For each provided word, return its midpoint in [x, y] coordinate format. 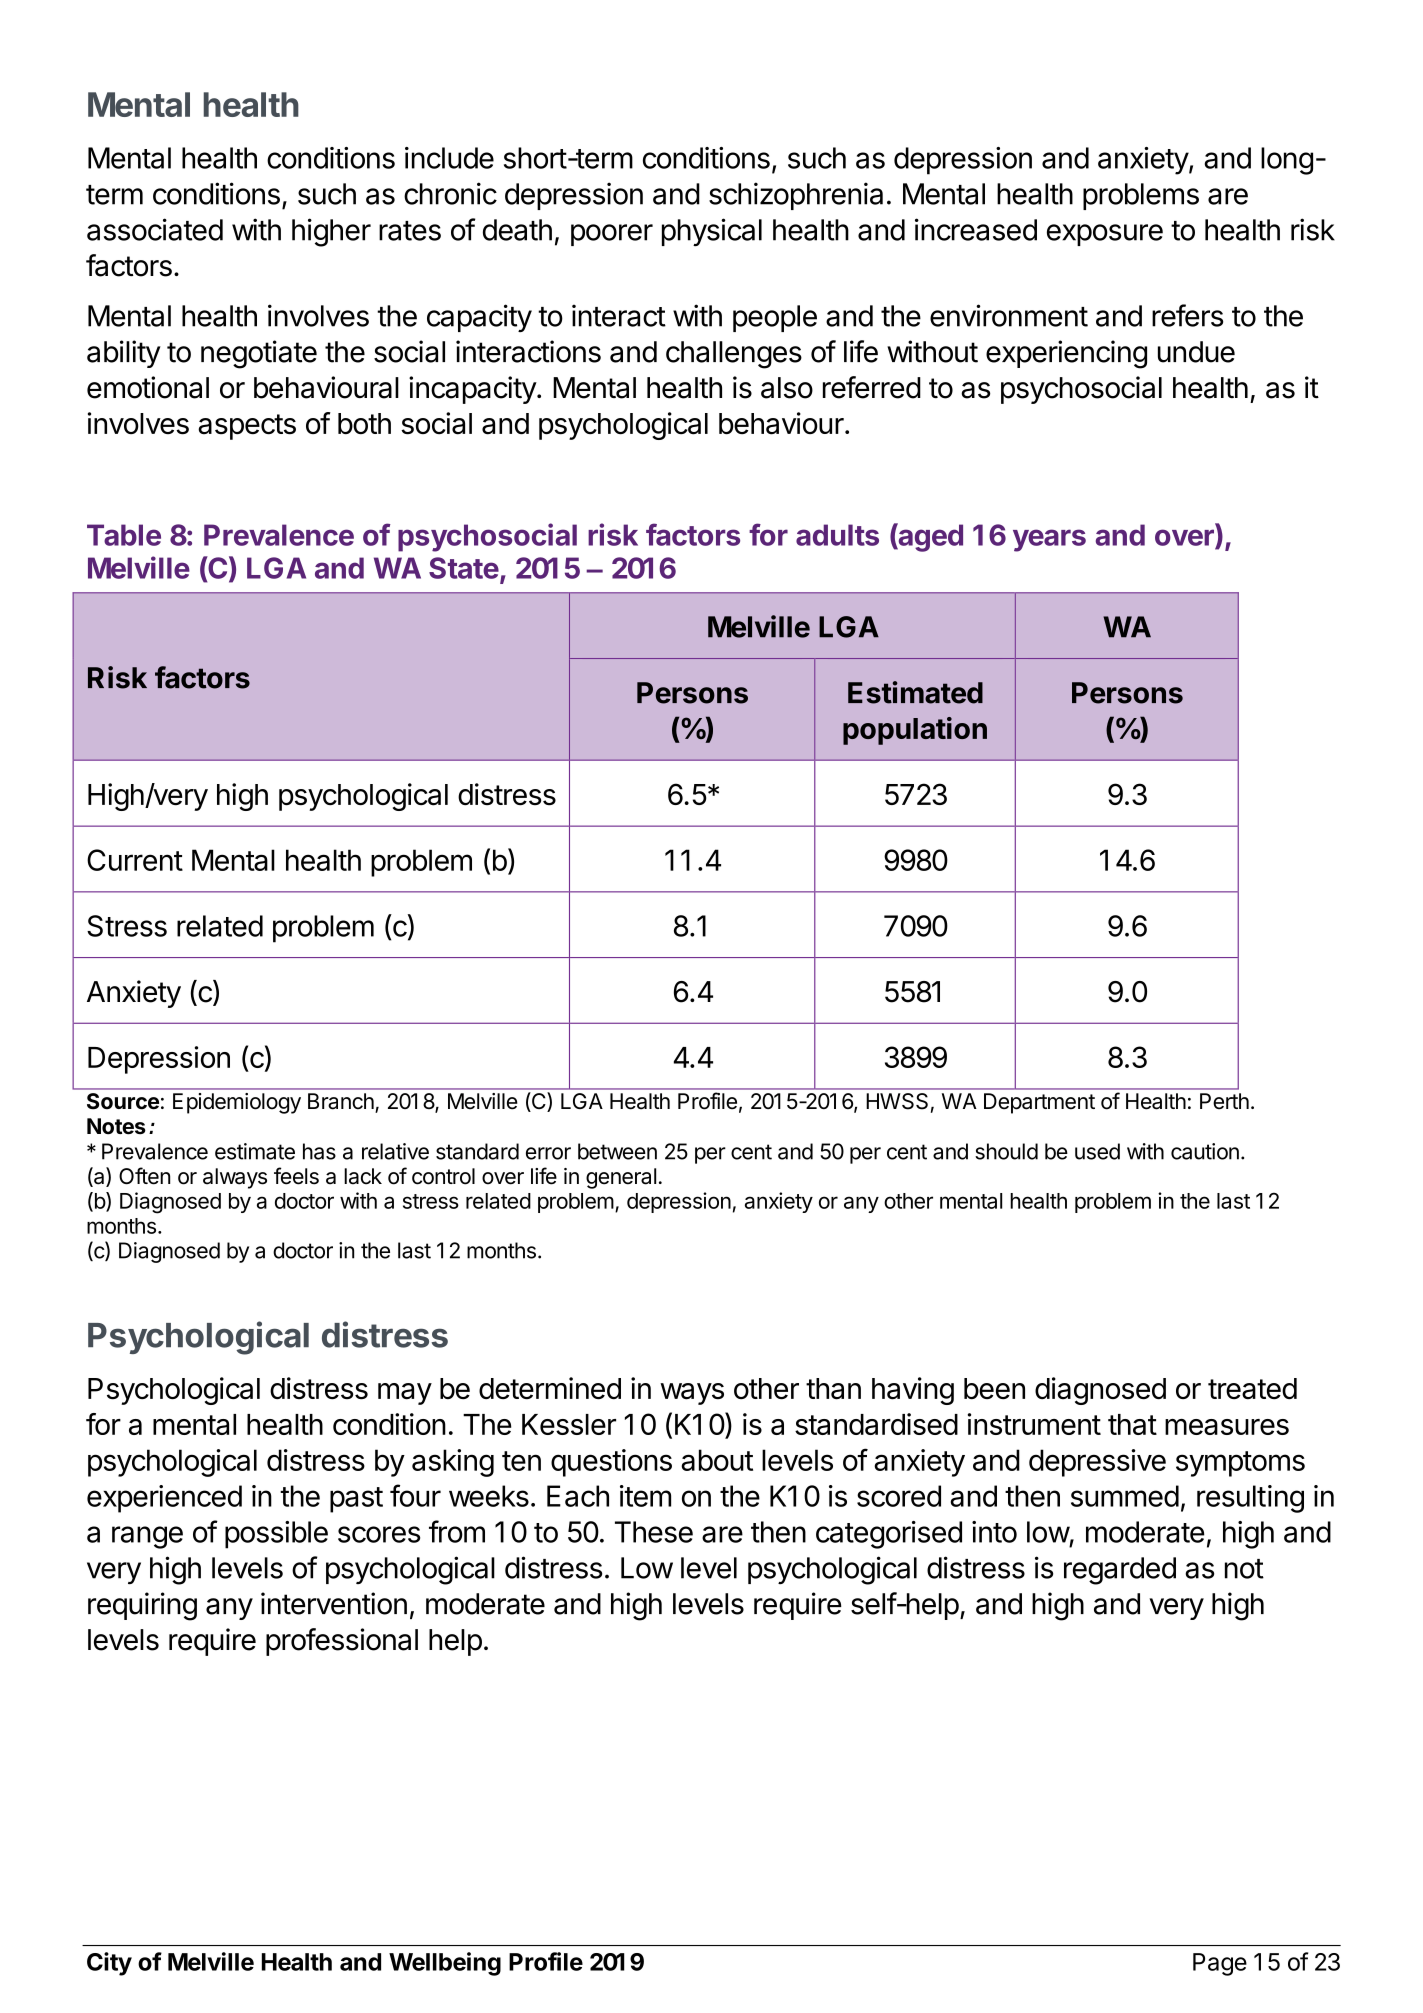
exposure [1105, 235]
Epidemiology [237, 1103]
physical [712, 232]
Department [1039, 1103]
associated [155, 229]
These [654, 1532]
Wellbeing [445, 1964]
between [617, 1151]
